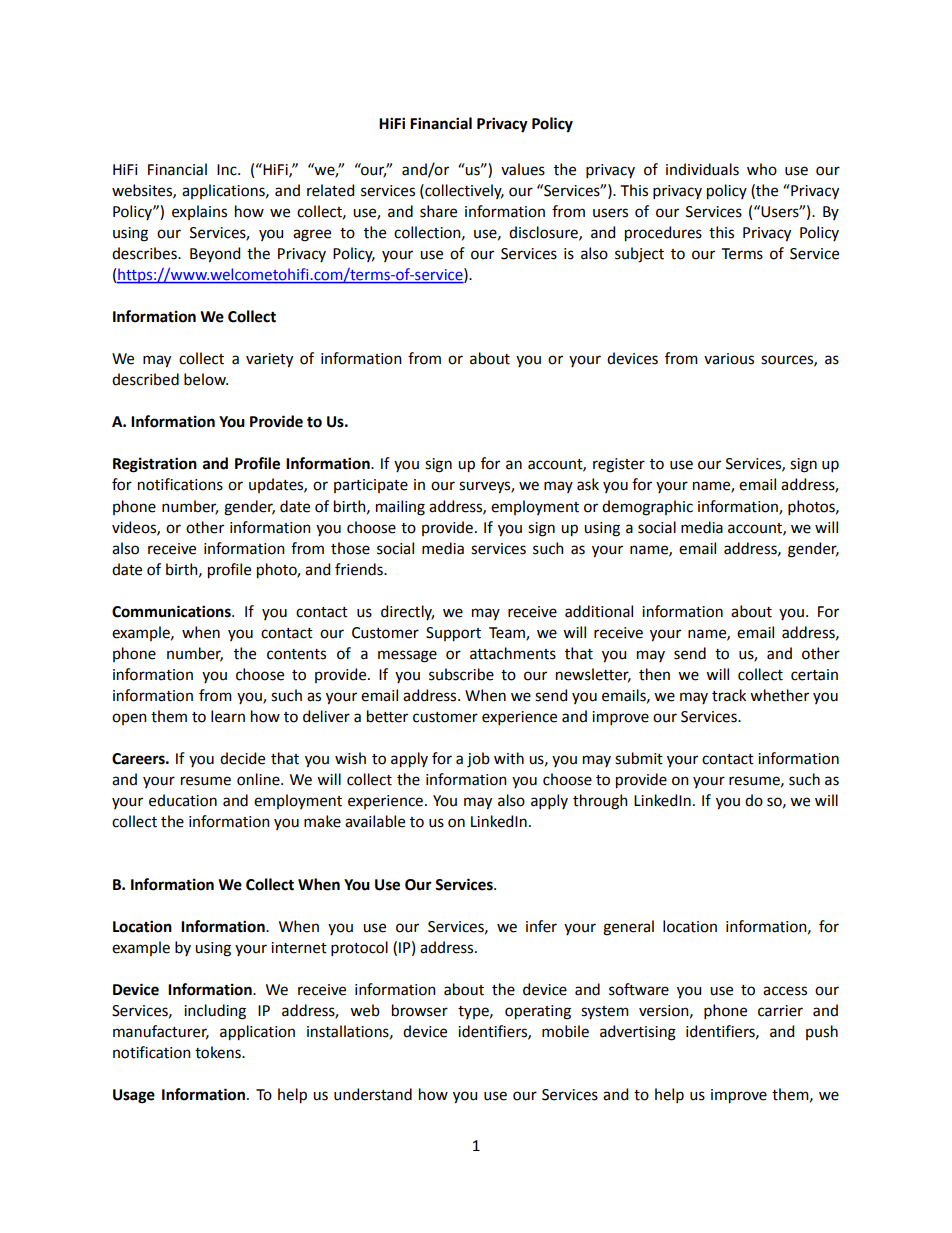 Image resolution: width=952 pixels, height=1233 pixels. What do you see at coordinates (729, 695) in the screenshot?
I see `track` at bounding box center [729, 695].
